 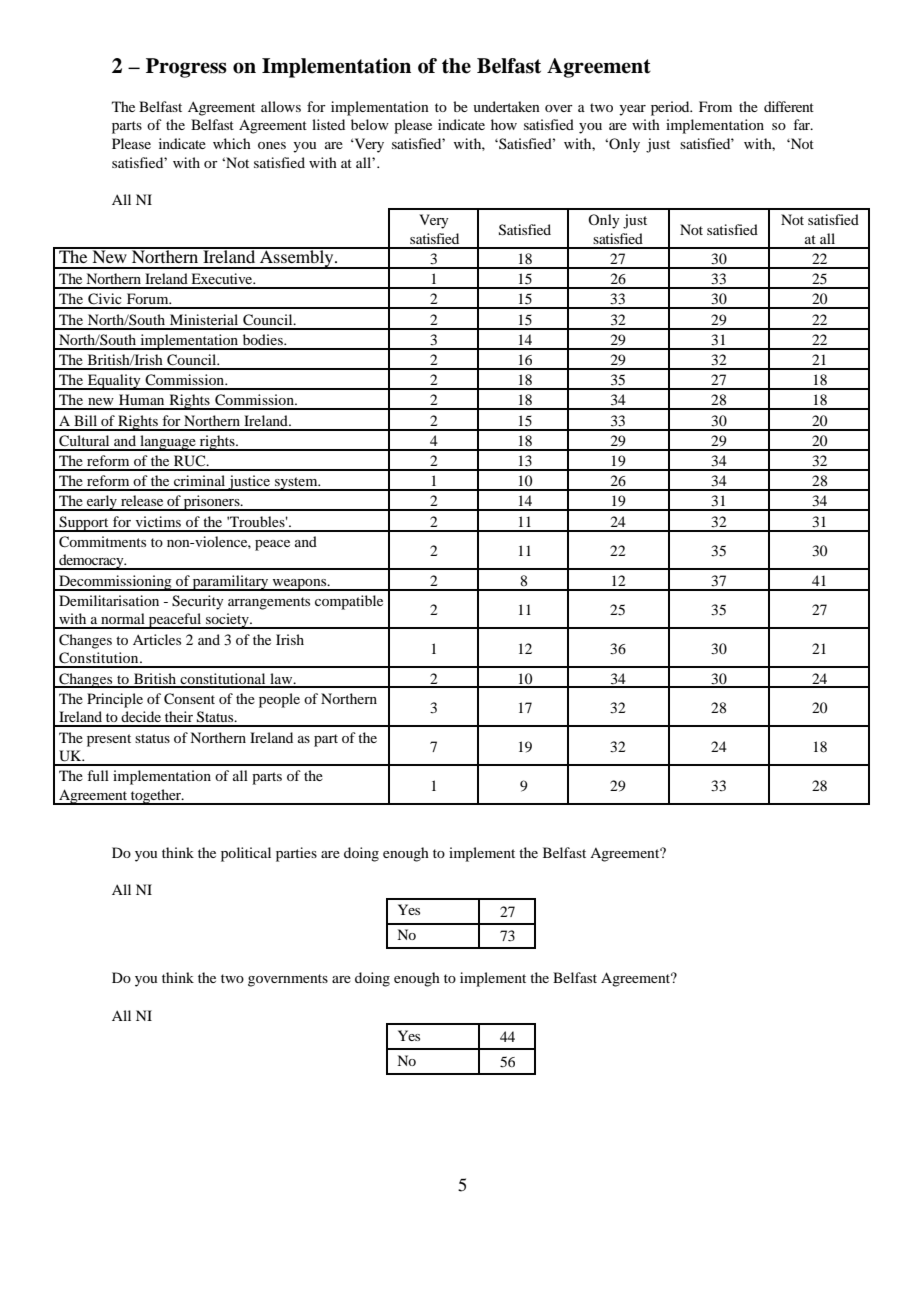 I want to click on political, so click(x=246, y=854).
